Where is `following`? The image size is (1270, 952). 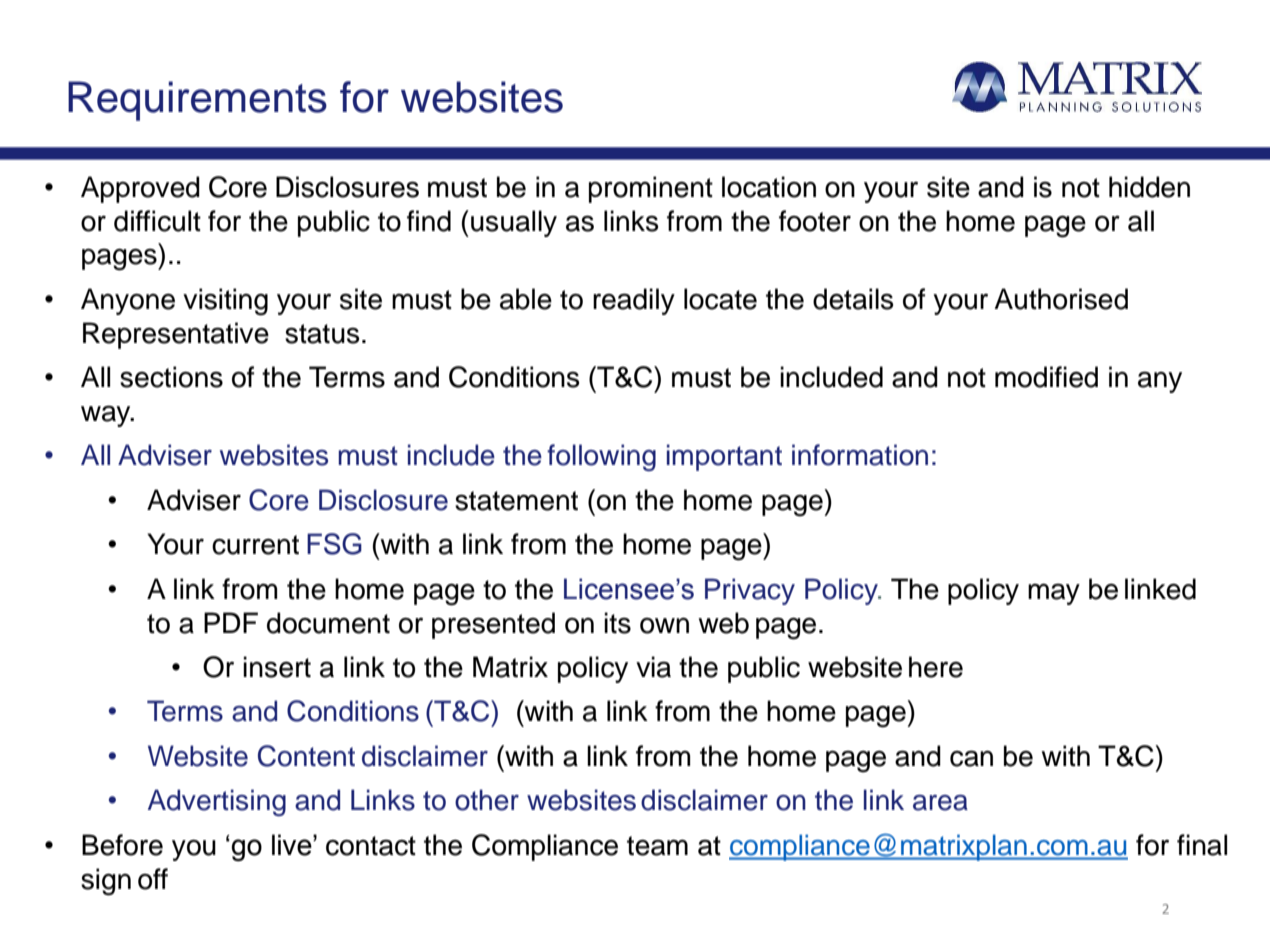 following is located at coordinates (601, 457).
